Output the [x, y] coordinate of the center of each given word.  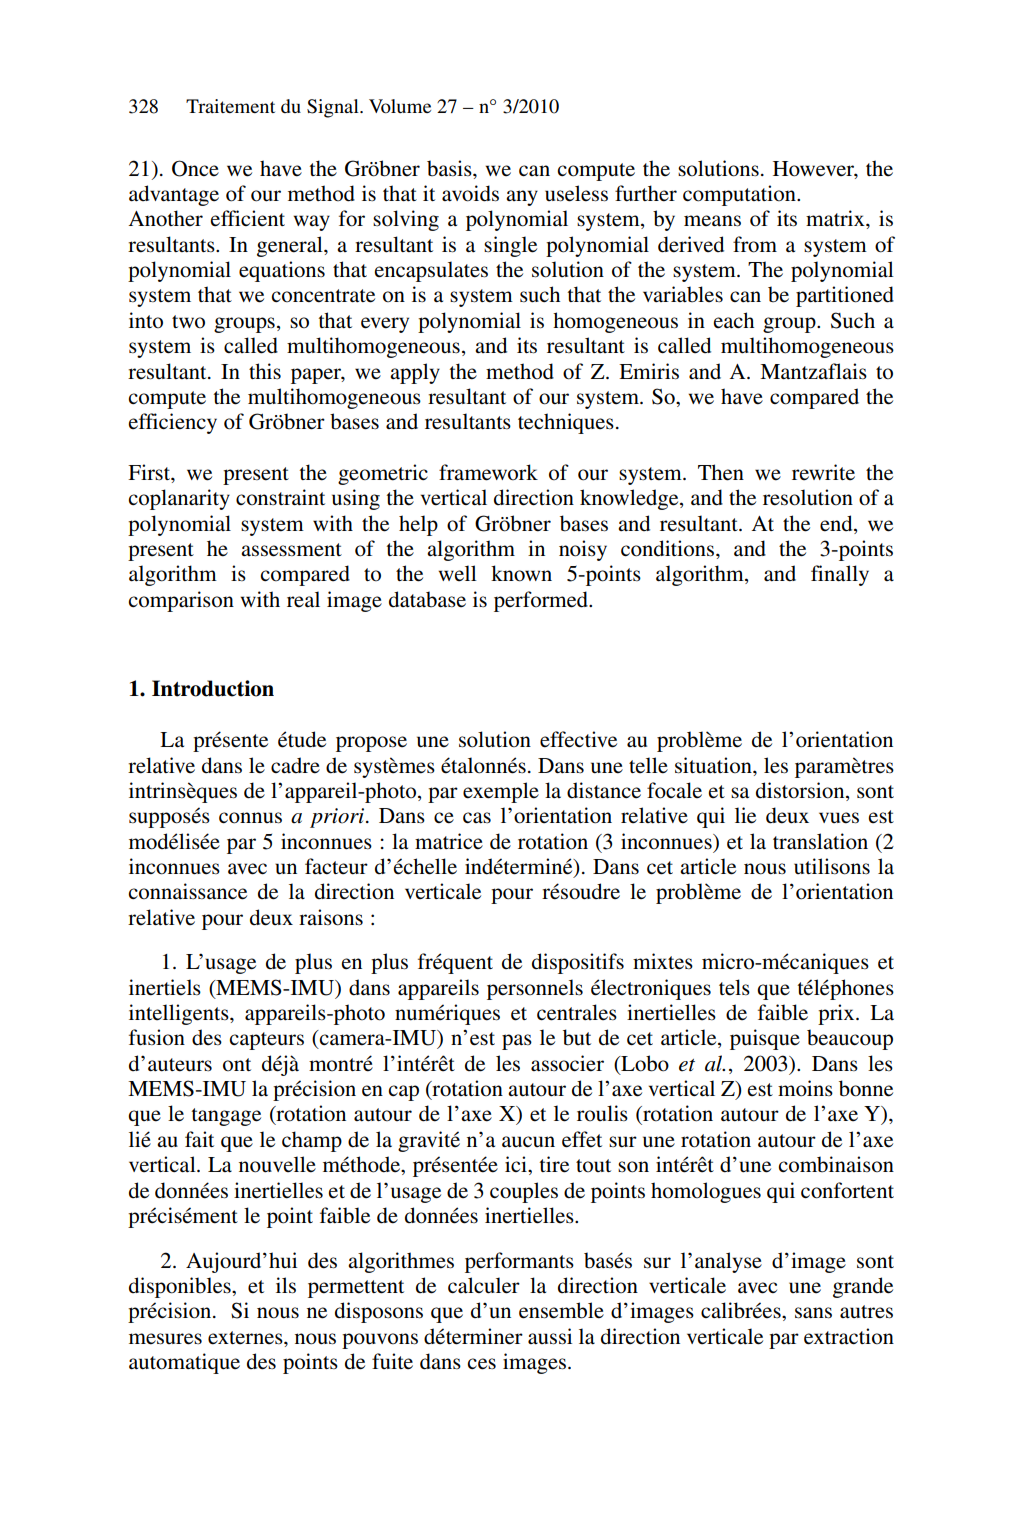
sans [813, 1313]
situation [714, 765]
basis [450, 168]
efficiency [172, 423]
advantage [174, 195]
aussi [550, 1336]
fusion [157, 1037]
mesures [165, 1339]
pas [517, 1042]
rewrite [823, 472]
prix [837, 1014]
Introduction [213, 688]
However [814, 169]
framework [488, 472]
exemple [501, 792]
